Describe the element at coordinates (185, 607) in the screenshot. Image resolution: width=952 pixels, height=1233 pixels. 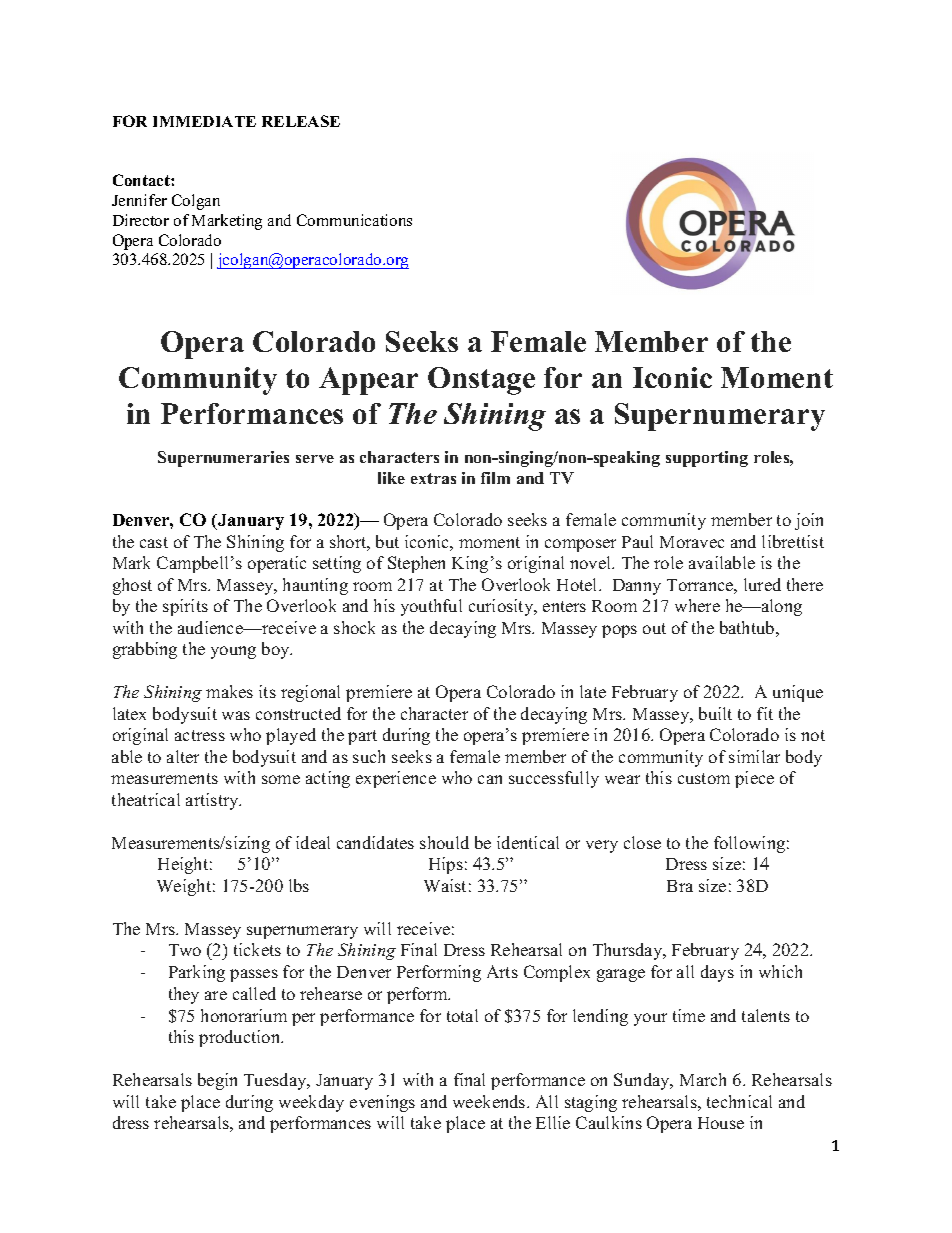
I see `spirits` at that location.
